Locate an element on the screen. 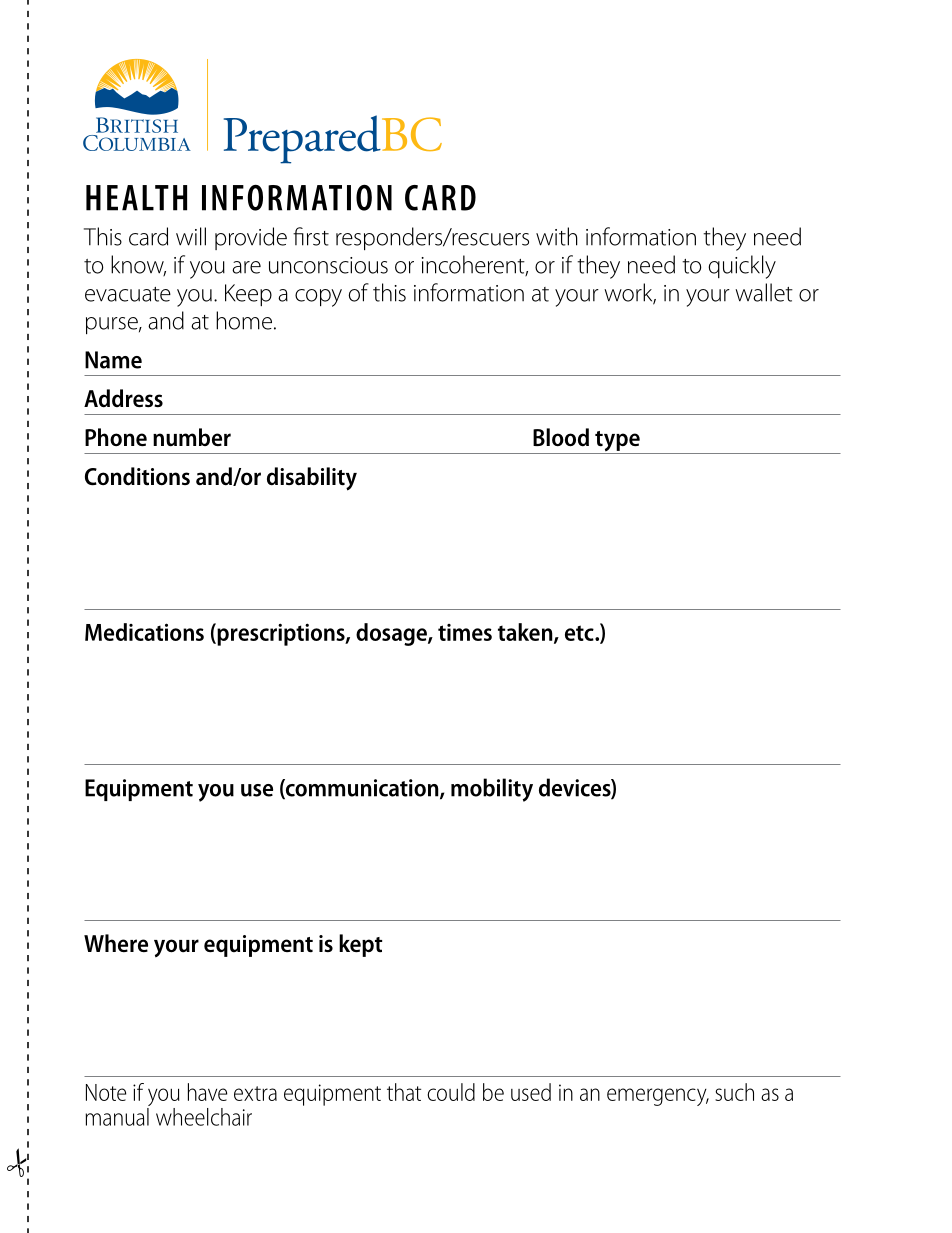  Conditions is located at coordinates (137, 476).
